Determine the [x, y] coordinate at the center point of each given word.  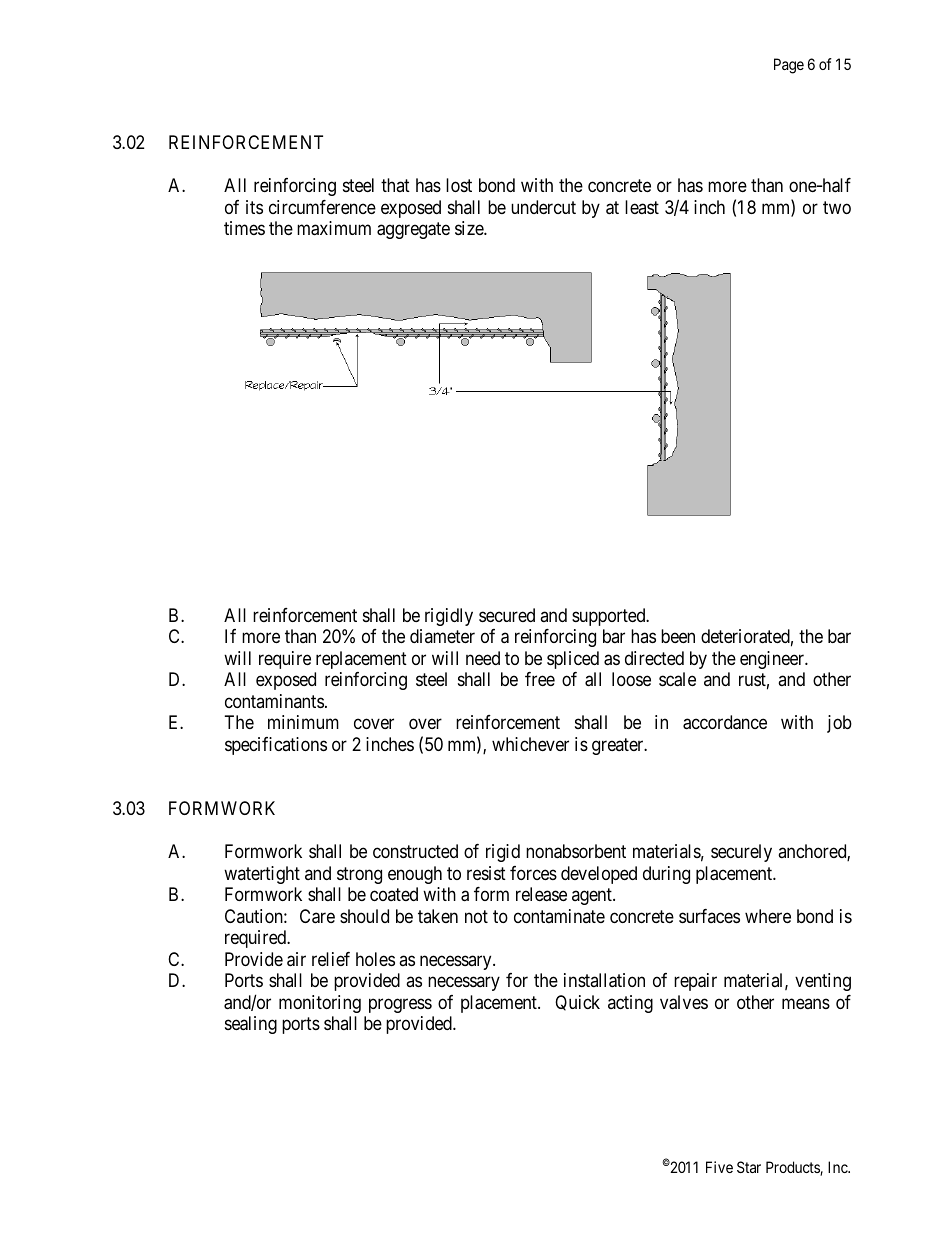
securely [741, 853]
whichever [530, 744]
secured [507, 615]
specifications [276, 746]
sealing [251, 1025]
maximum [334, 228]
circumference [322, 207]
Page [789, 66]
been [678, 636]
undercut [543, 207]
